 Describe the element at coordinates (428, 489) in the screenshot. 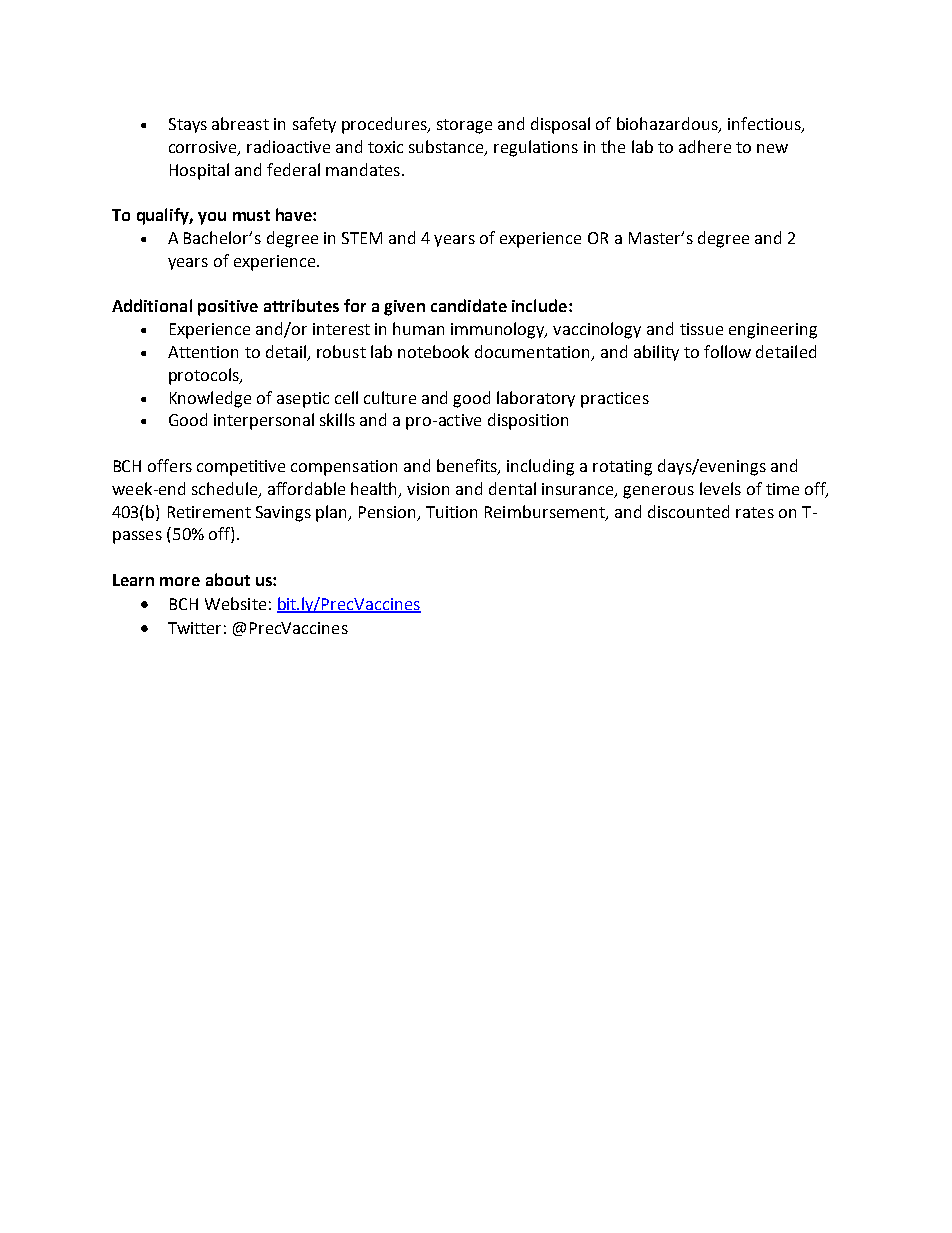

I see `vision` at that location.
